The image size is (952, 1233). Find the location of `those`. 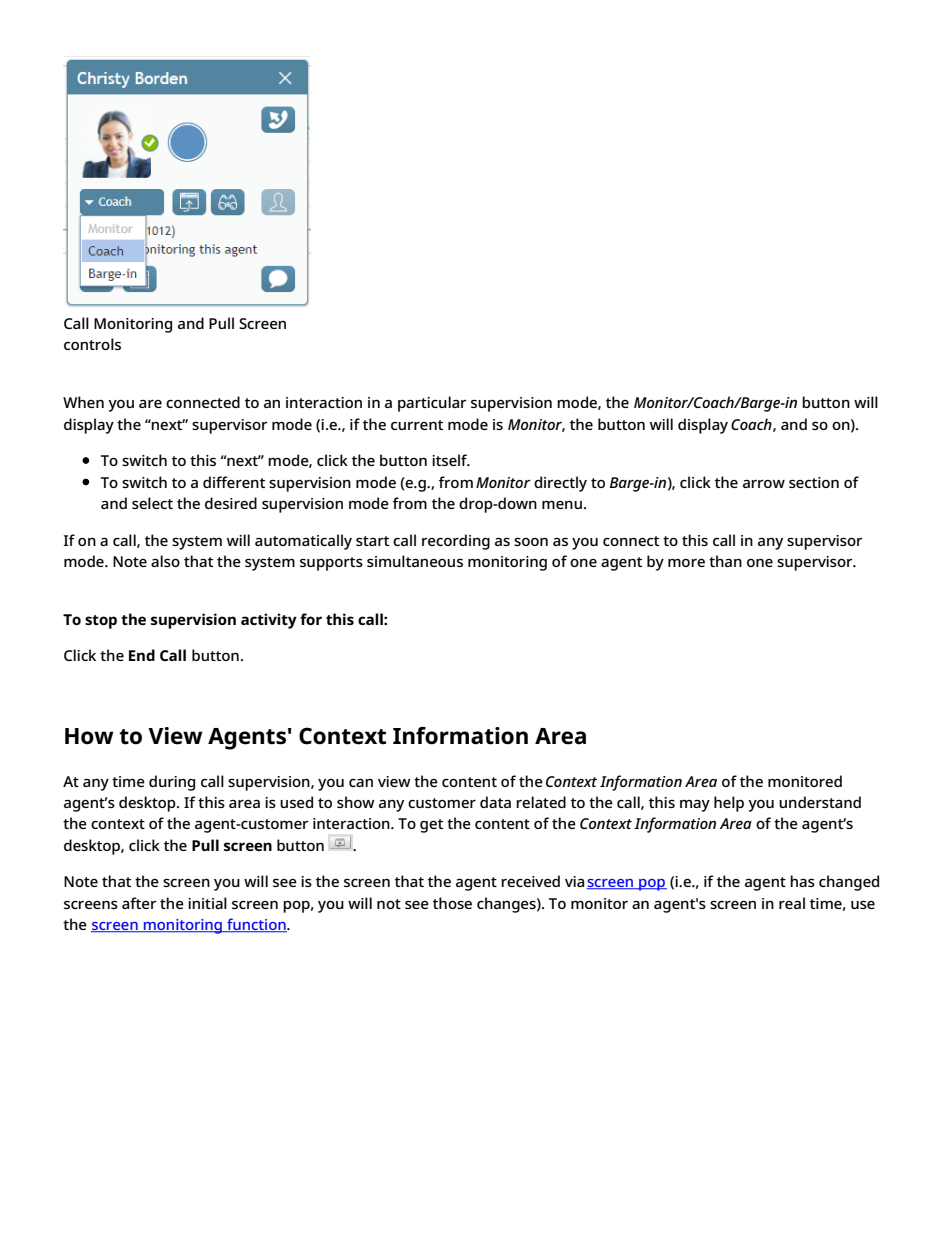

those is located at coordinates (452, 903).
